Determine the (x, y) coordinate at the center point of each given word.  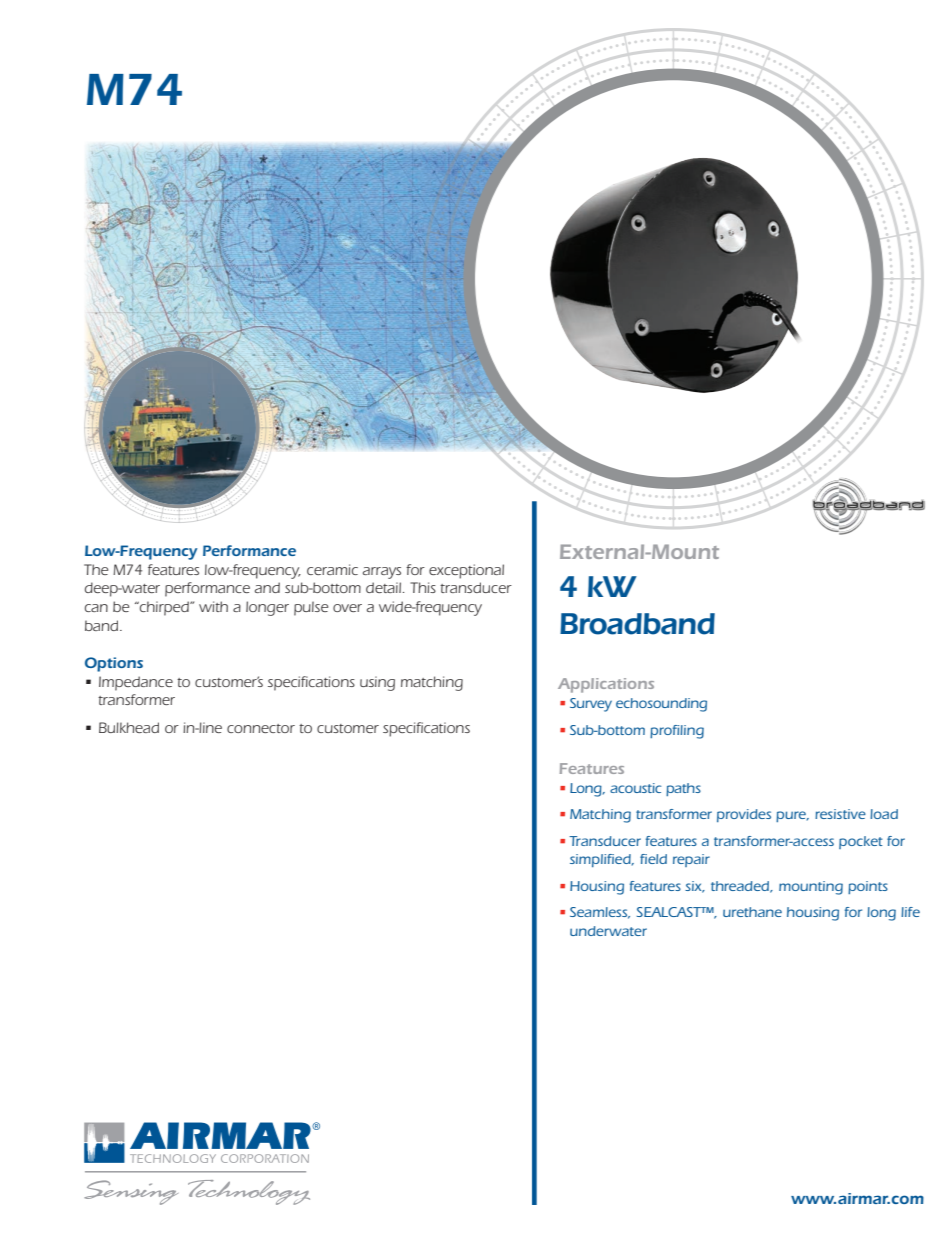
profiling (677, 732)
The (96, 569)
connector (261, 728)
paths (683, 789)
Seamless (600, 913)
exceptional (466, 571)
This (423, 587)
